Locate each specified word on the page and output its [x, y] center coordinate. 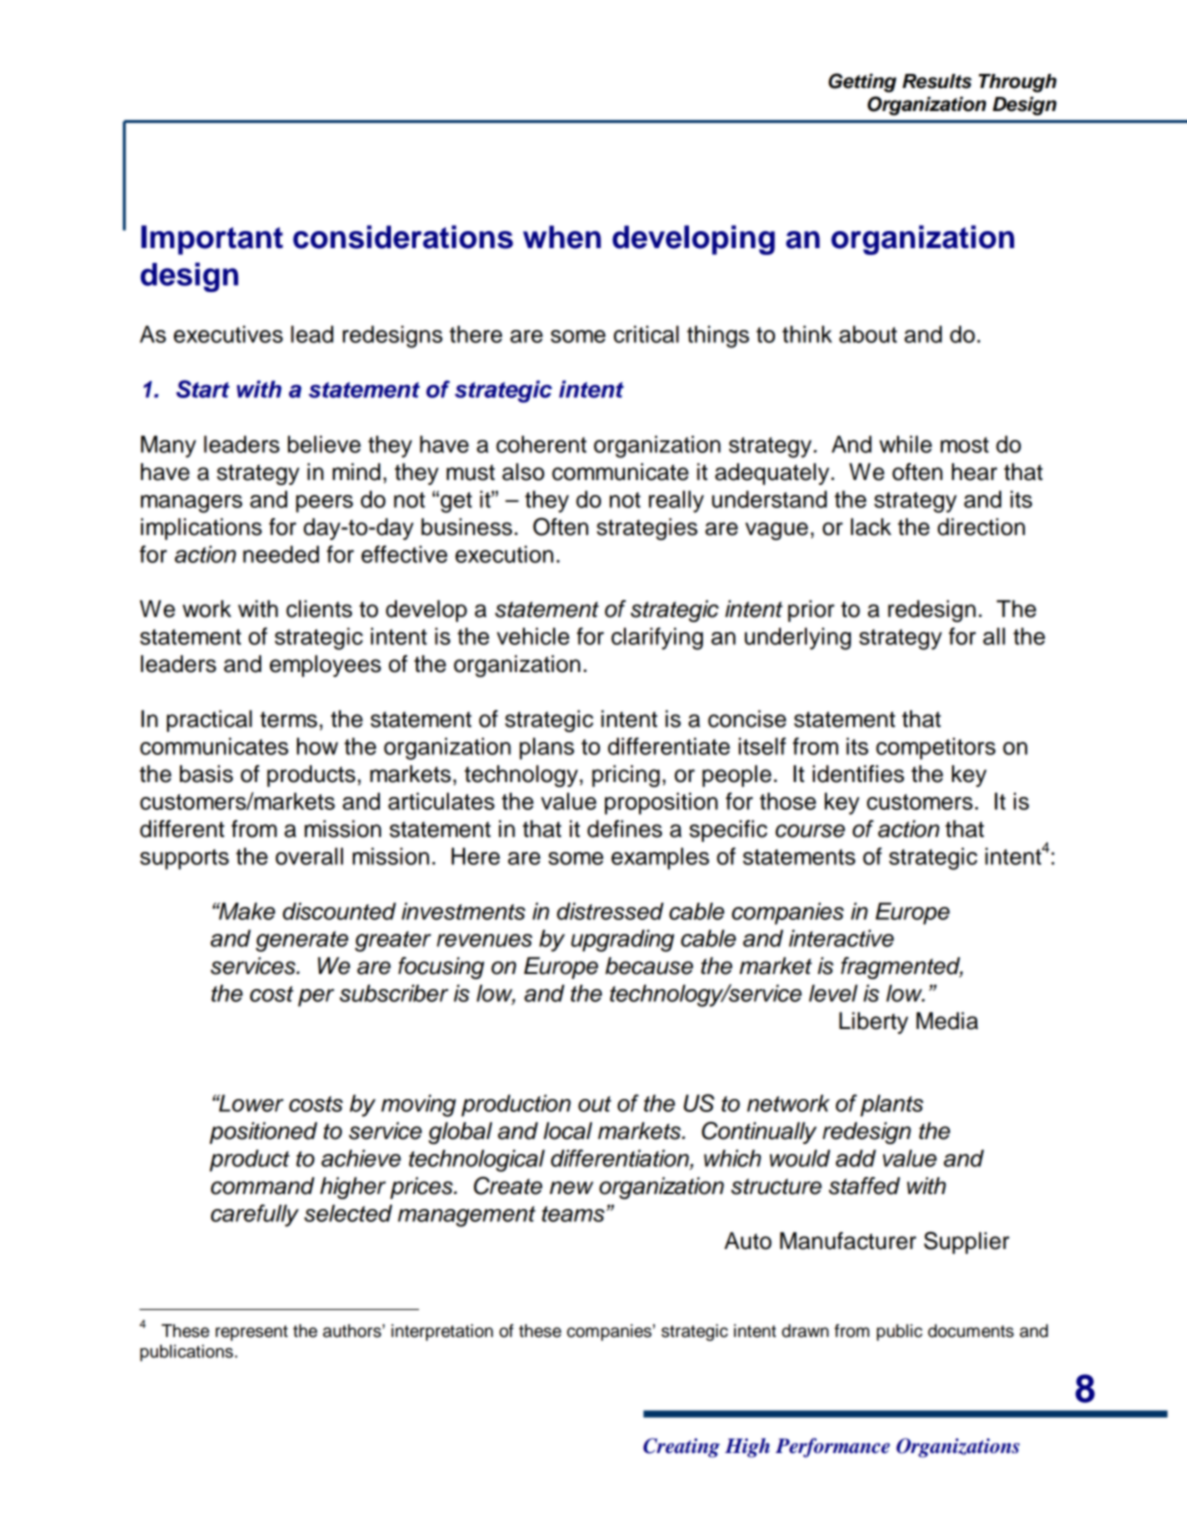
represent [252, 1333]
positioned [263, 1133]
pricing [626, 776]
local [567, 1131]
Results [937, 81]
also [523, 472]
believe [324, 444]
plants [891, 1105]
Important [212, 240]
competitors [936, 748]
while [905, 444]
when [562, 237]
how [317, 746]
